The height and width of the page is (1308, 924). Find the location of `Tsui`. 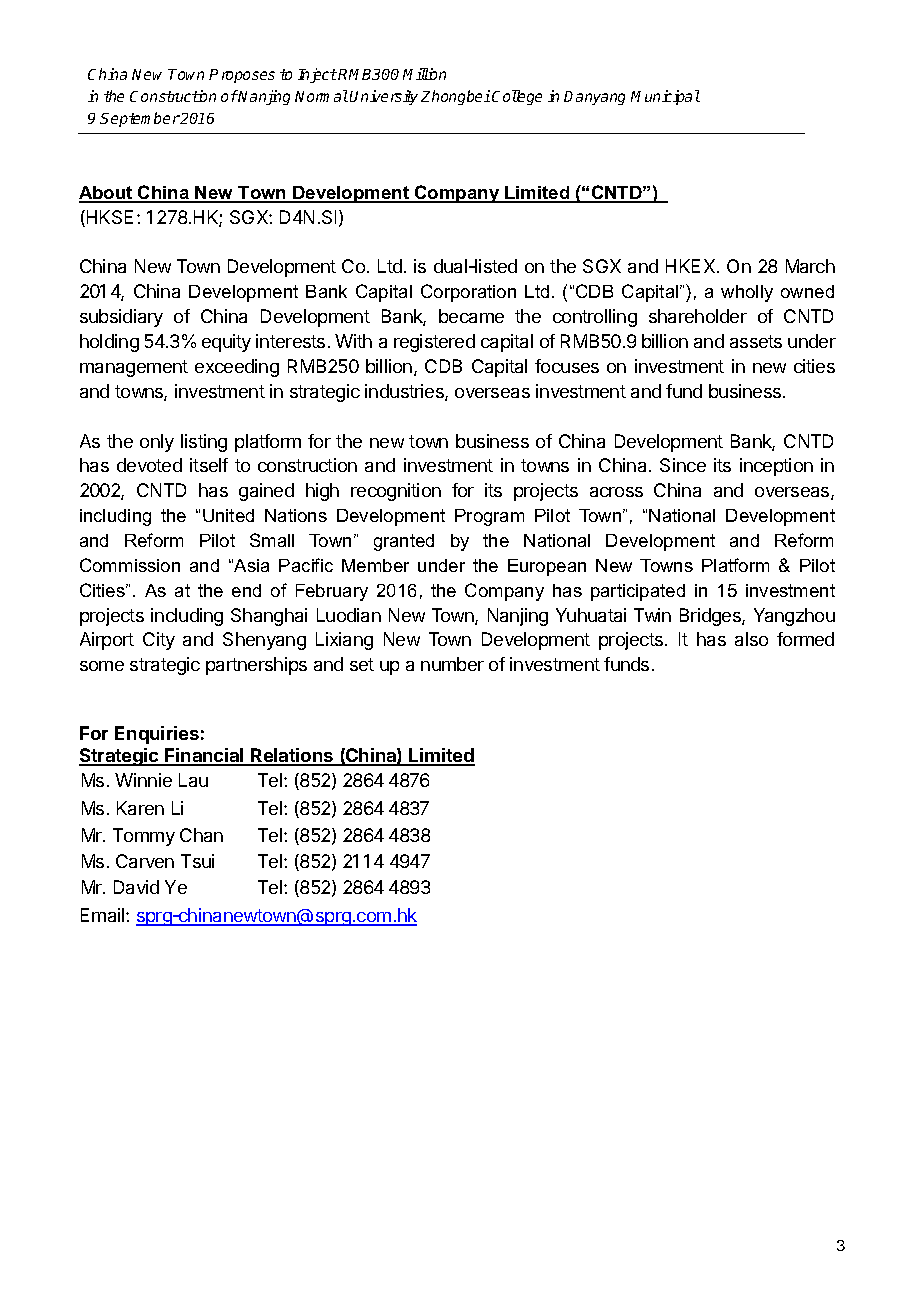

Tsui is located at coordinates (197, 861).
